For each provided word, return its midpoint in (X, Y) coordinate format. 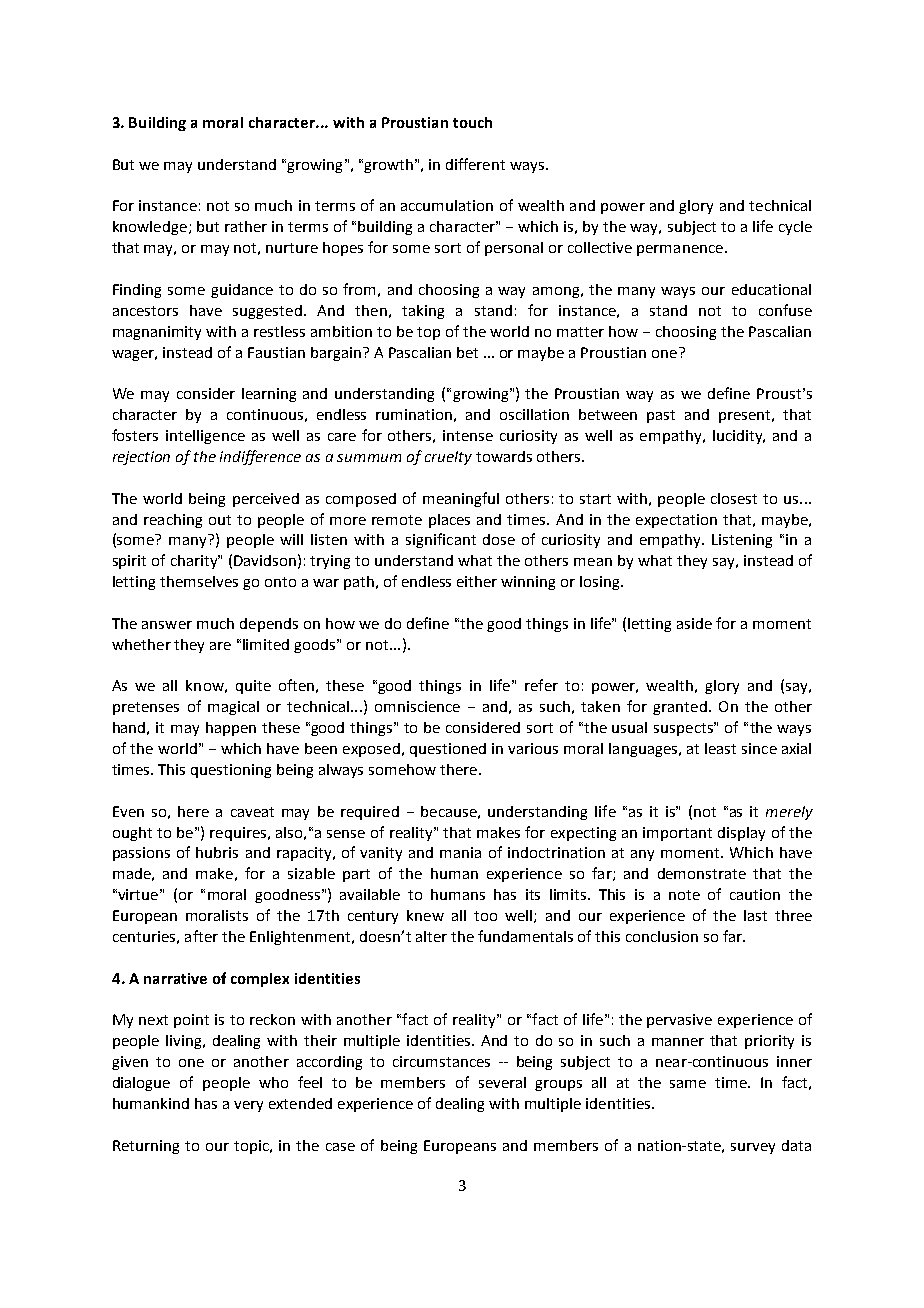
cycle (795, 228)
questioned (448, 750)
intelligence (205, 437)
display (741, 834)
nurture (292, 248)
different (475, 164)
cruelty (448, 458)
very (248, 1106)
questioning (231, 771)
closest (734, 498)
